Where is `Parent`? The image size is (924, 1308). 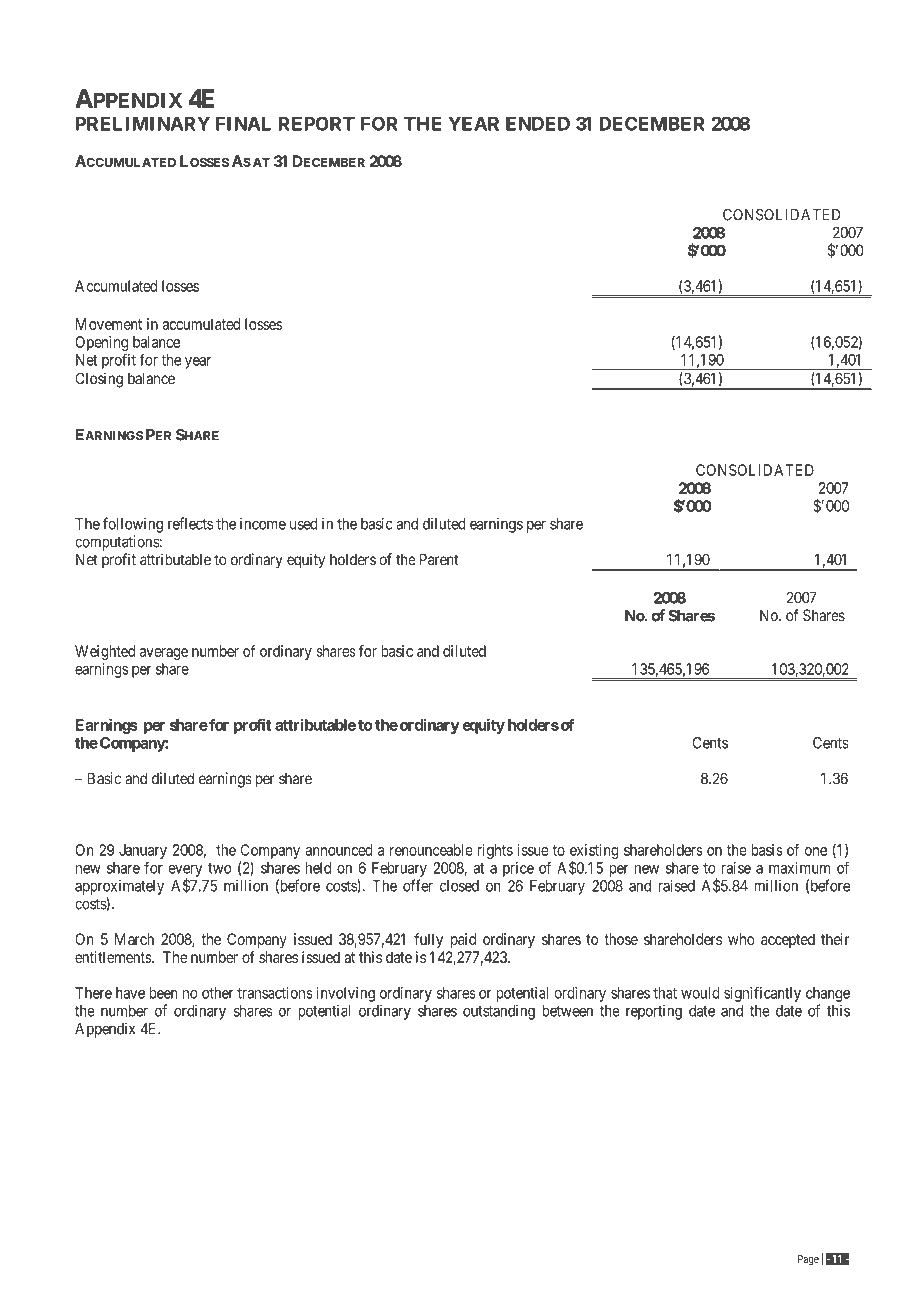
Parent is located at coordinates (439, 559).
